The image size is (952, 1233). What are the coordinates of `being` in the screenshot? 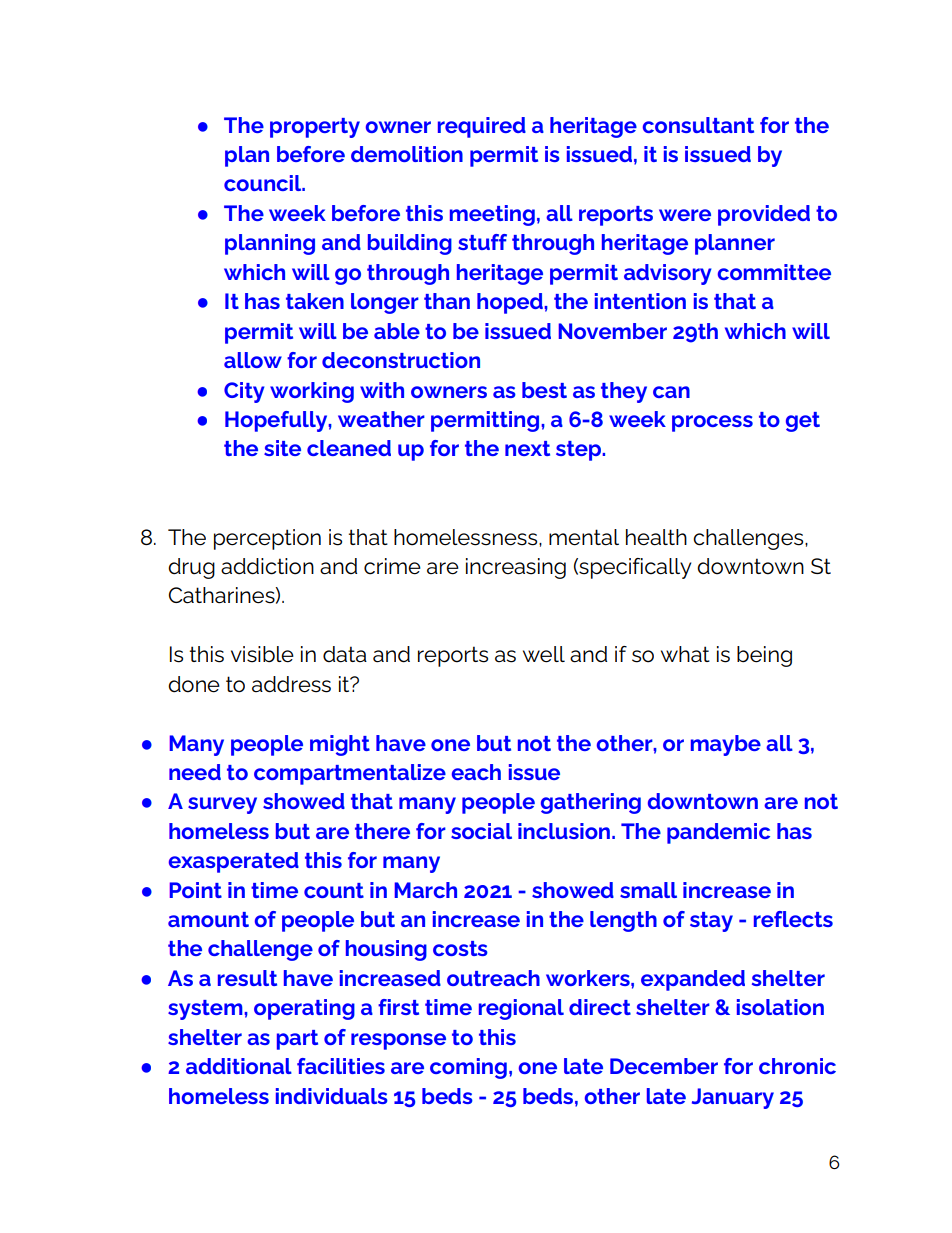 It's located at (764, 656).
